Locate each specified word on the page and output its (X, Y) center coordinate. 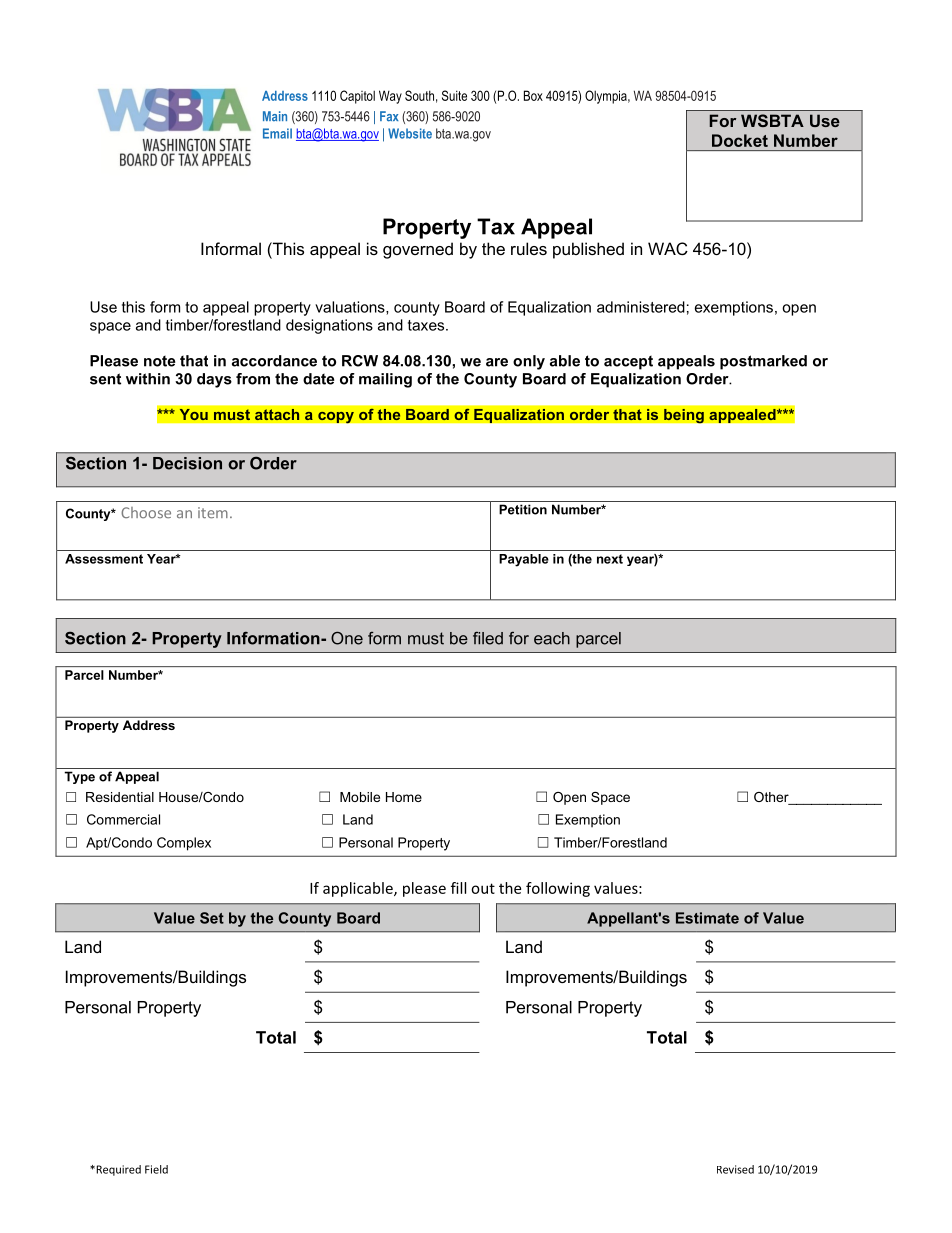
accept (628, 363)
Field (156, 1169)
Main (275, 116)
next (610, 559)
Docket (740, 140)
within (148, 379)
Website (410, 133)
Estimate (707, 918)
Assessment (104, 559)
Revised (735, 1169)
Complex (184, 844)
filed (488, 638)
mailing (385, 380)
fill (458, 888)
